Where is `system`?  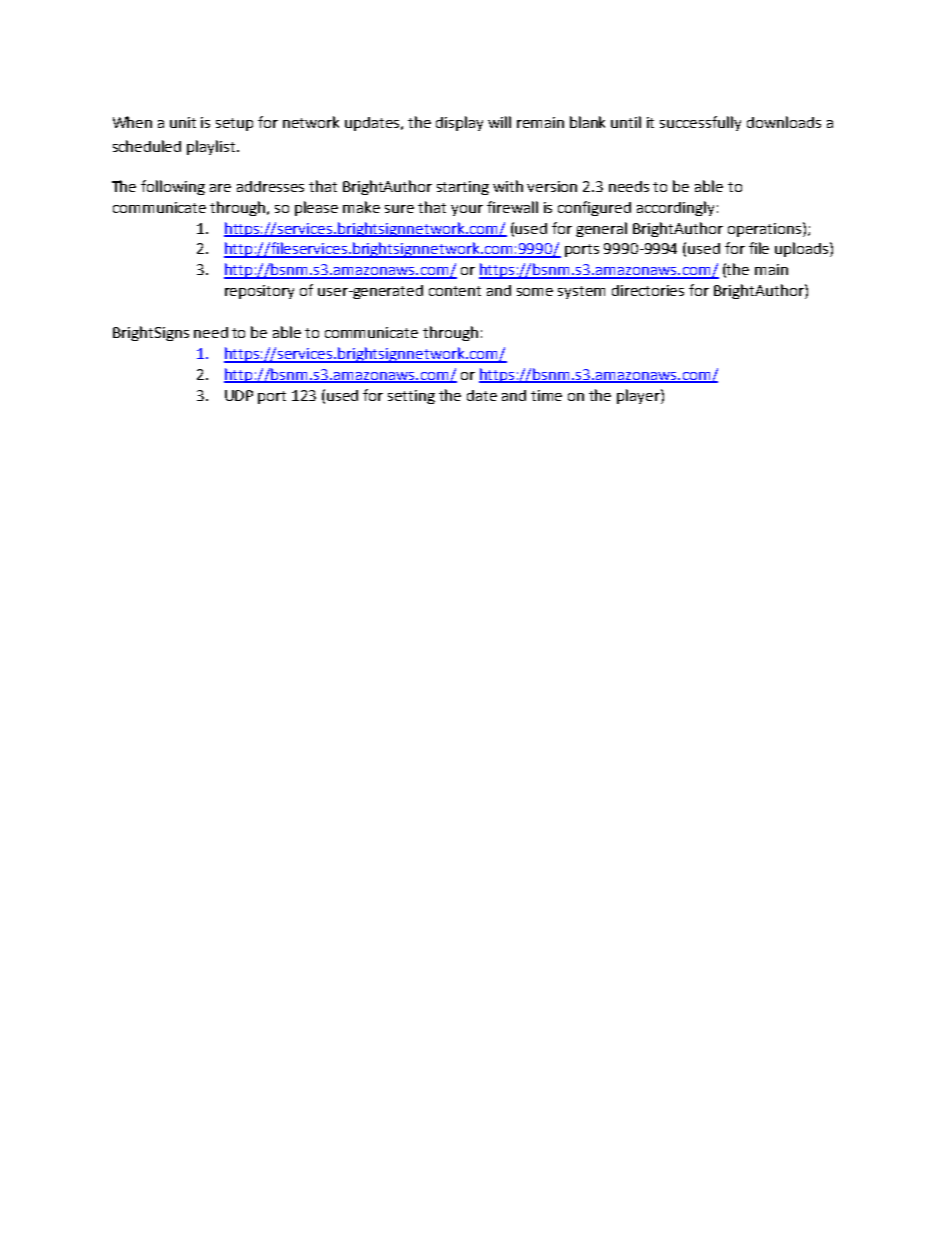
system is located at coordinates (581, 292).
